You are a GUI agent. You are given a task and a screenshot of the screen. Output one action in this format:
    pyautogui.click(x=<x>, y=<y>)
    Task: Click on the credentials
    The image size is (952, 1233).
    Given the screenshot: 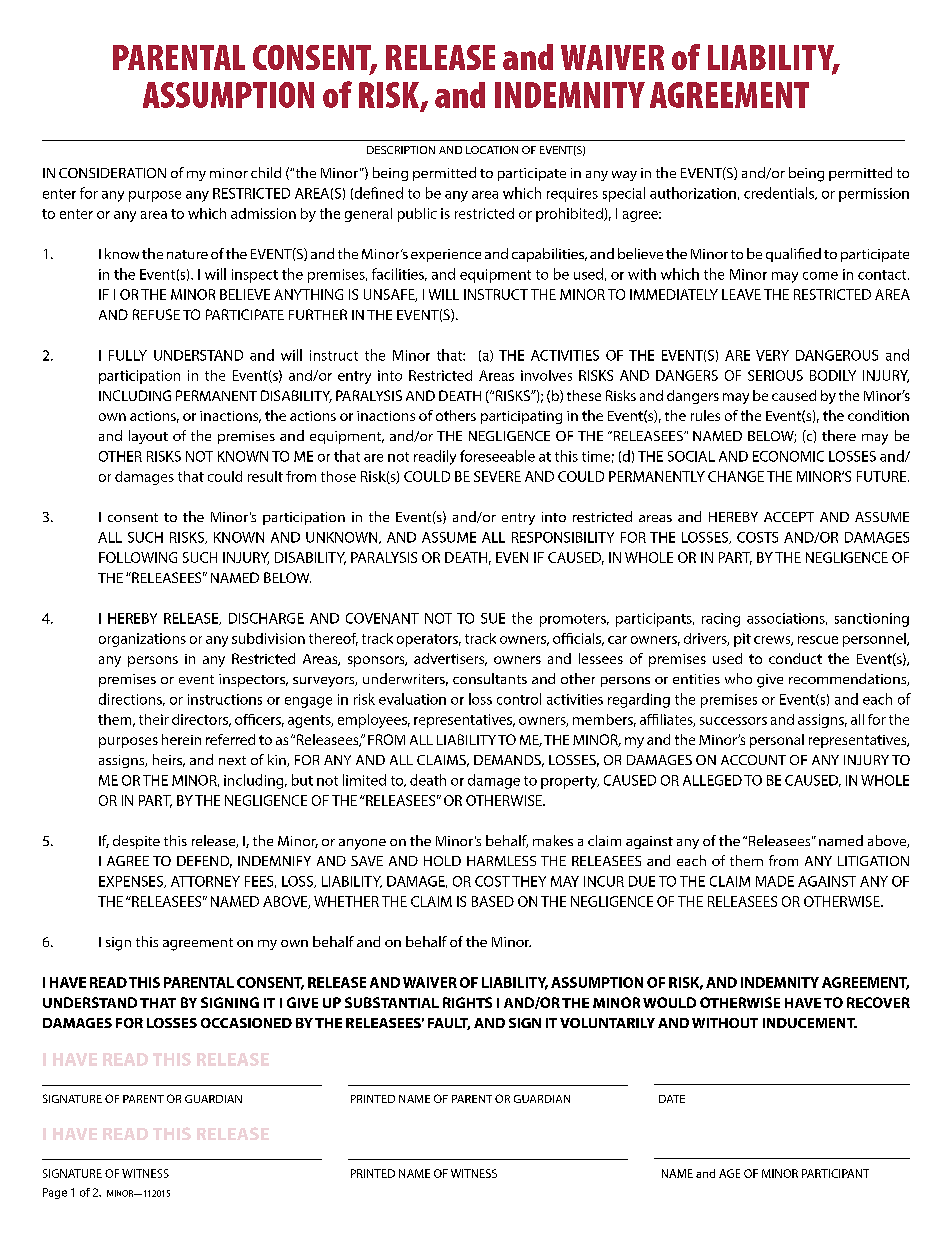 What is the action you would take?
    pyautogui.click(x=780, y=193)
